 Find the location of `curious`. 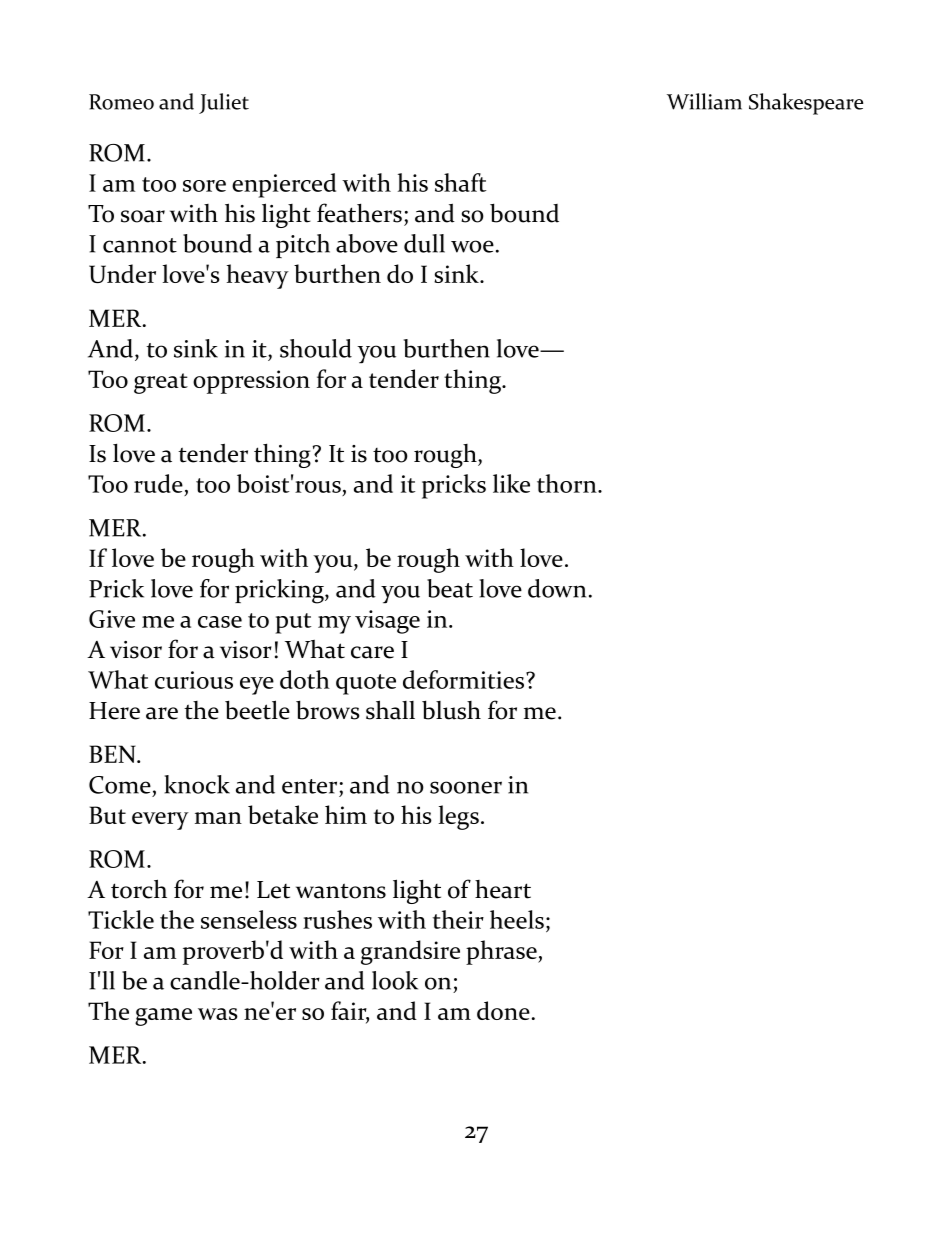

curious is located at coordinates (194, 680).
